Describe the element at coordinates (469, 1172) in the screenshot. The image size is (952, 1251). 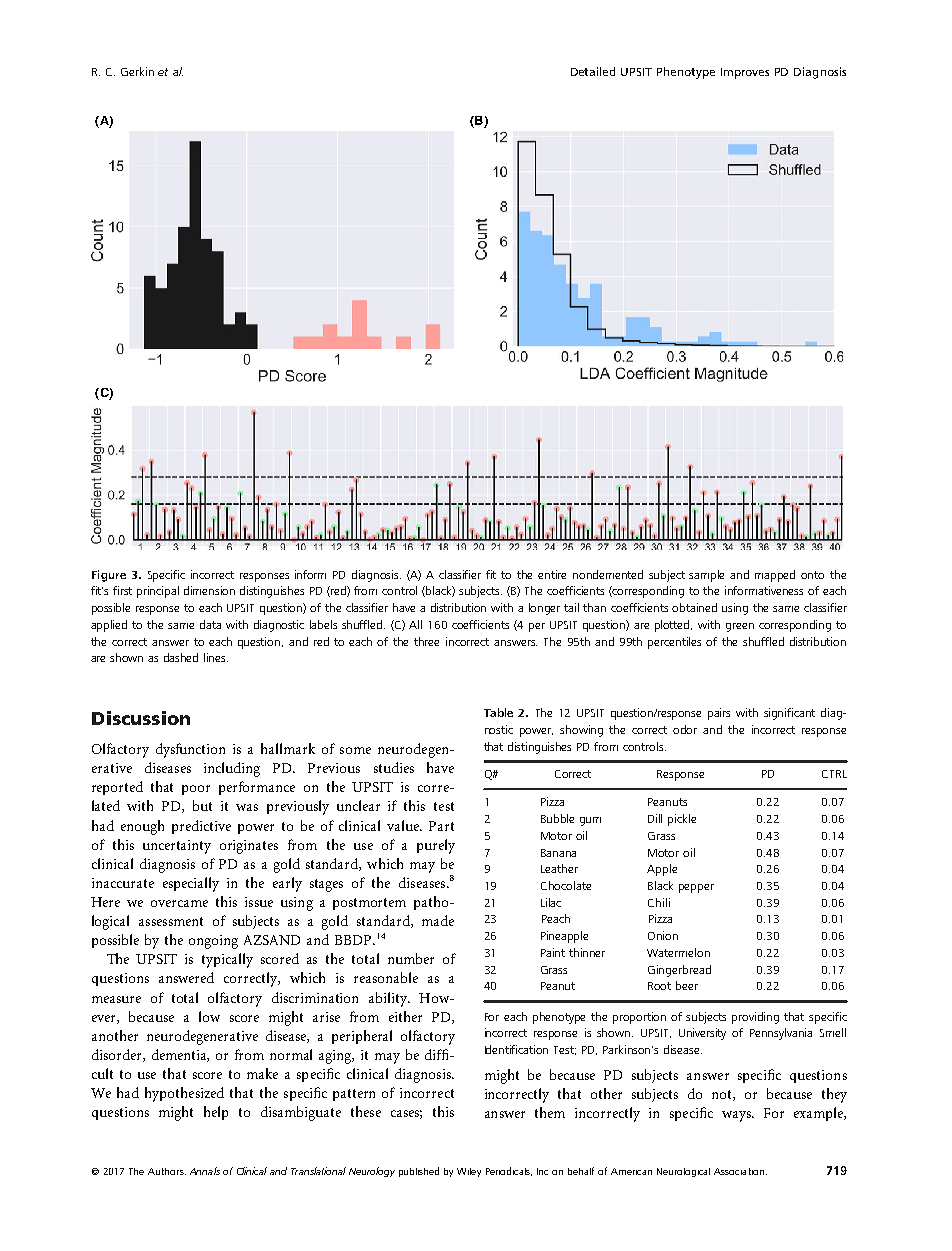
I see `Wiley` at that location.
